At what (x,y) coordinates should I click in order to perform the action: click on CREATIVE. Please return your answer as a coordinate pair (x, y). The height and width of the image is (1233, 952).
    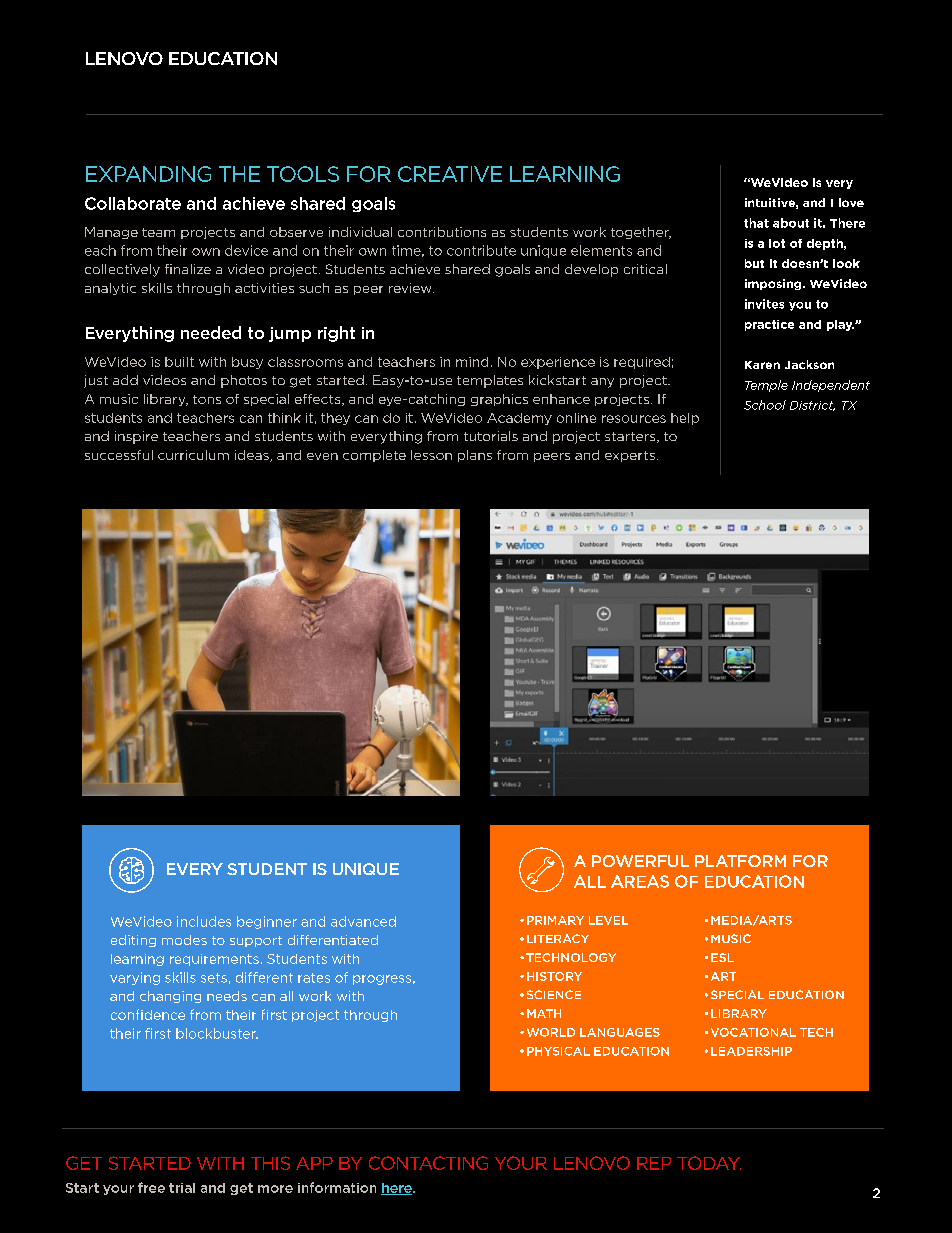
    Looking at the image, I should click on (450, 174).
